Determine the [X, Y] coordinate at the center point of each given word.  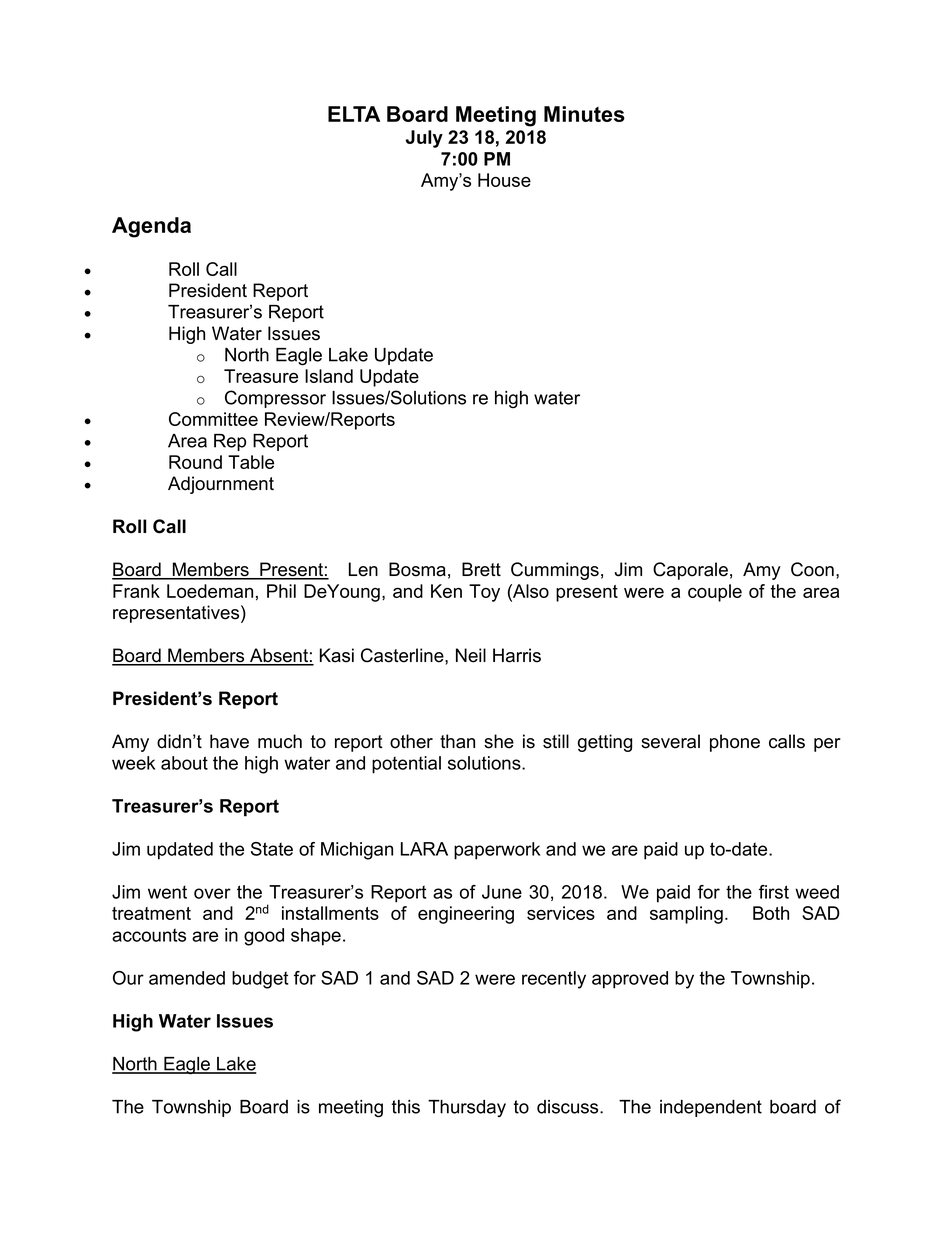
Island [329, 376]
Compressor [275, 399]
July [424, 139]
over [212, 893]
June [502, 892]
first [774, 892]
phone [735, 743]
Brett [481, 569]
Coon [812, 569]
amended [187, 978]
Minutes [584, 114]
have [229, 741]
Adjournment [221, 485]
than [457, 741]
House [504, 180]
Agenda [151, 227]
